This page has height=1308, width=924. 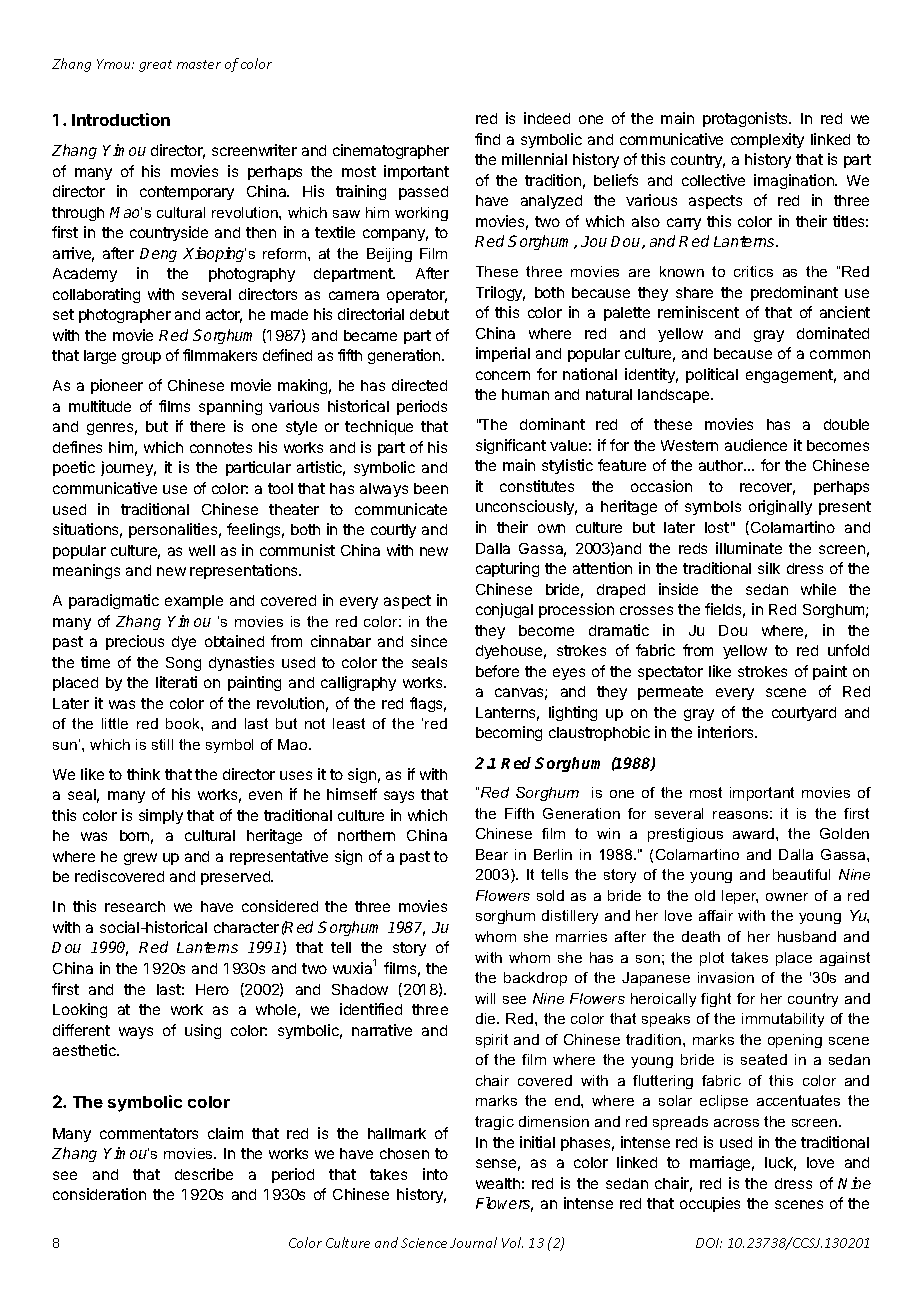 What do you see at coordinates (135, 906) in the page?
I see `research` at bounding box center [135, 906].
